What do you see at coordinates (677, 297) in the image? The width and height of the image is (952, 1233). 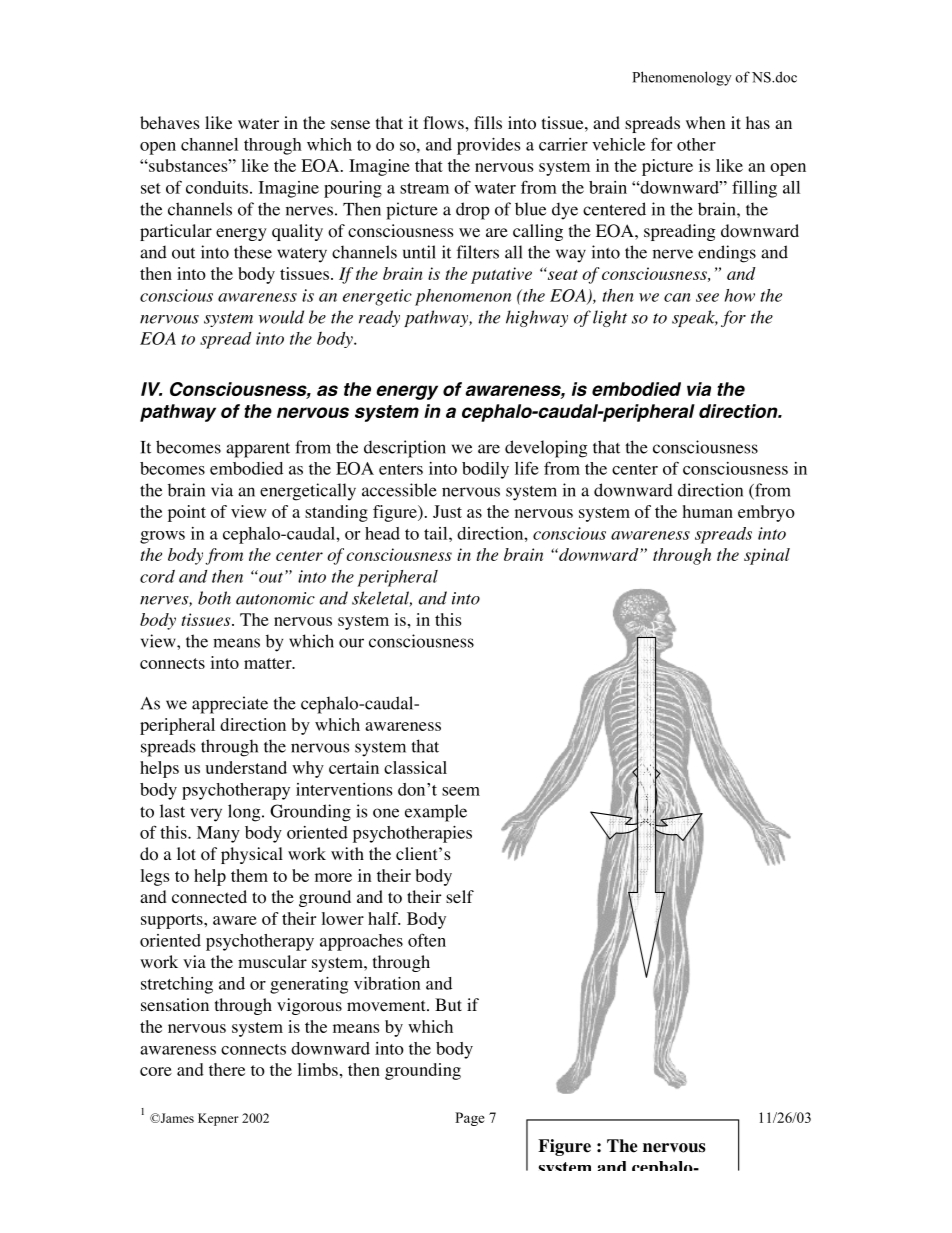 I see `can` at bounding box center [677, 297].
